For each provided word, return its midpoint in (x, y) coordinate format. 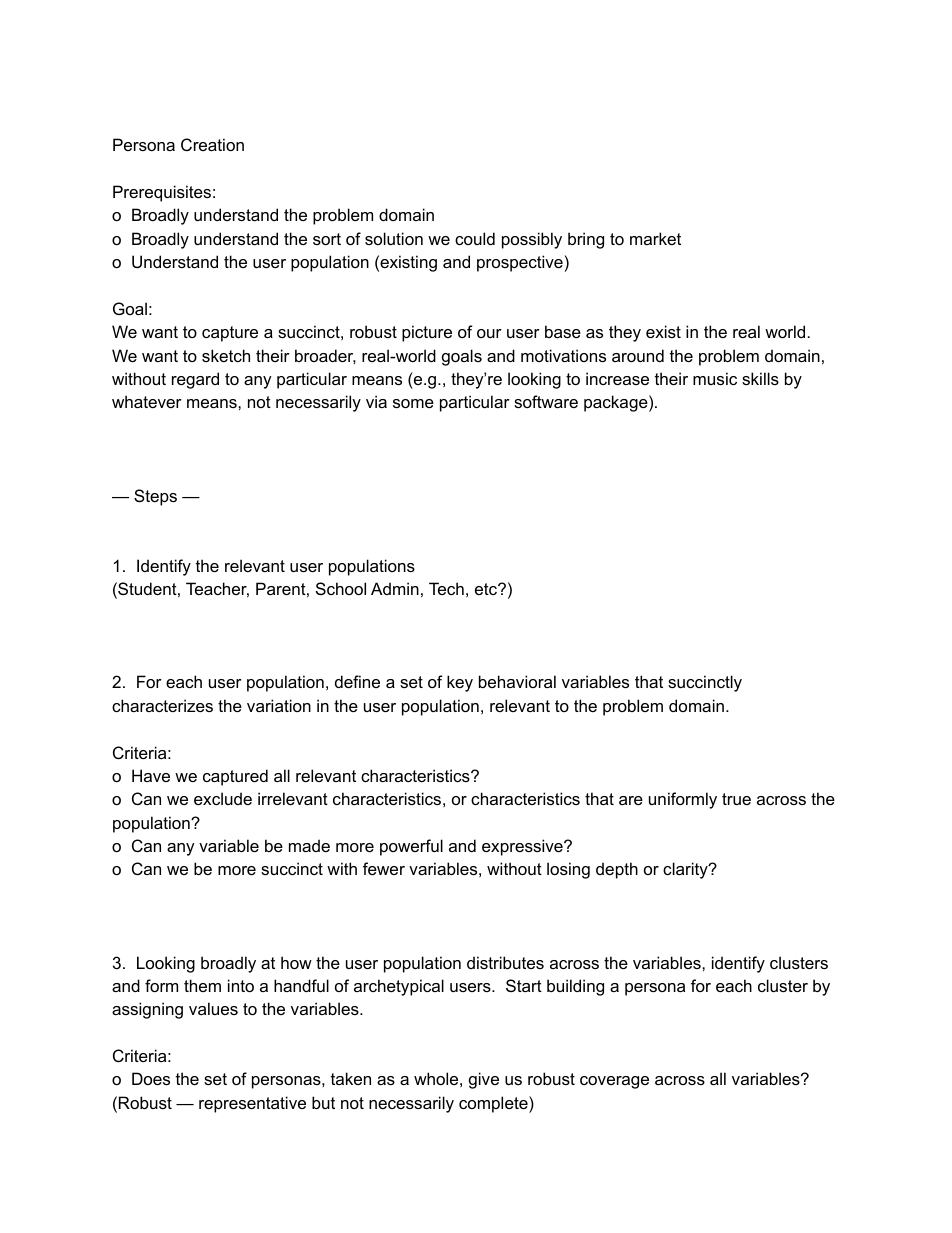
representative (252, 1104)
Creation (212, 144)
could (475, 238)
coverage (614, 1082)
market (655, 238)
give (484, 1080)
